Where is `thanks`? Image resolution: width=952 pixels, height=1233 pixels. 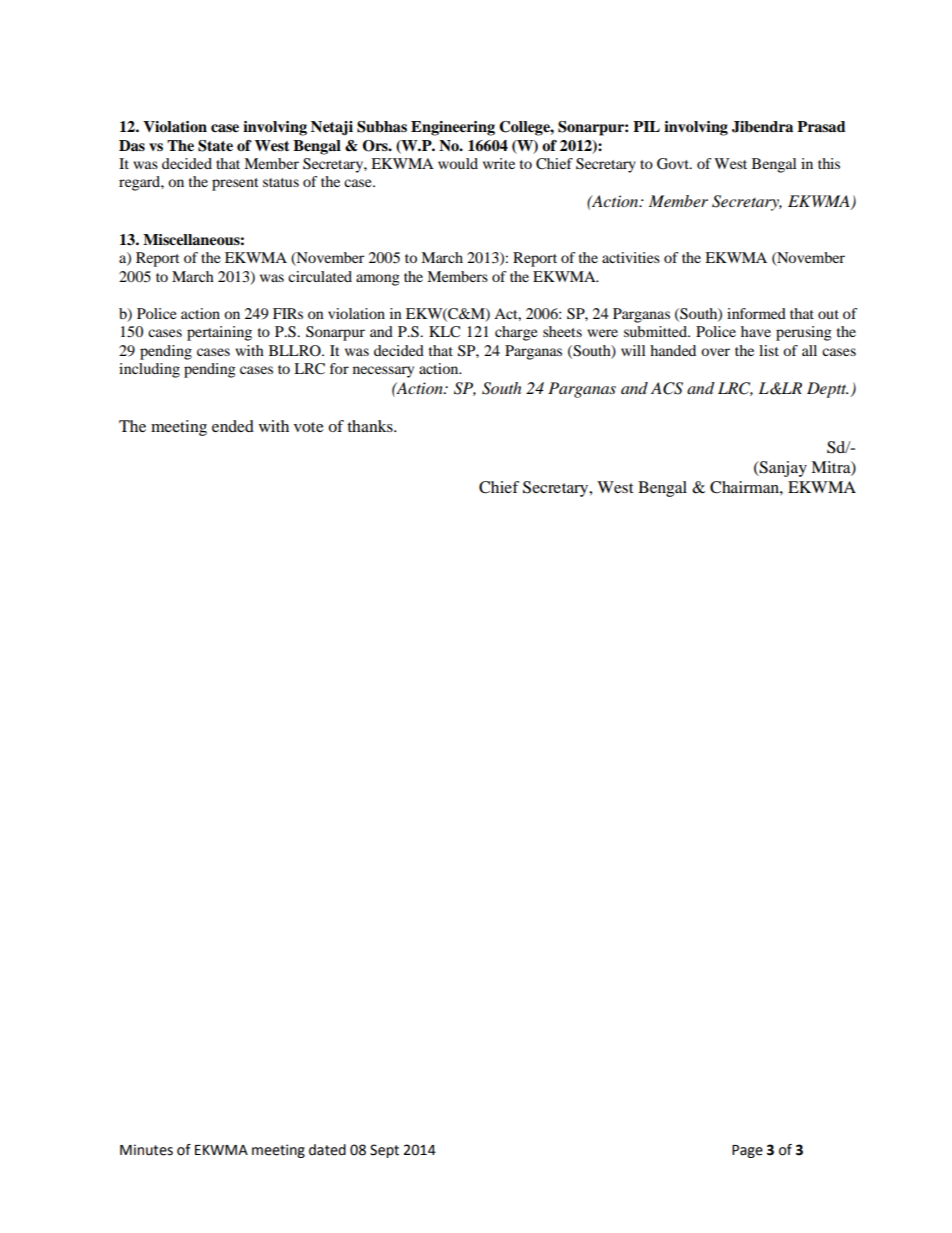 thanks is located at coordinates (371, 426).
